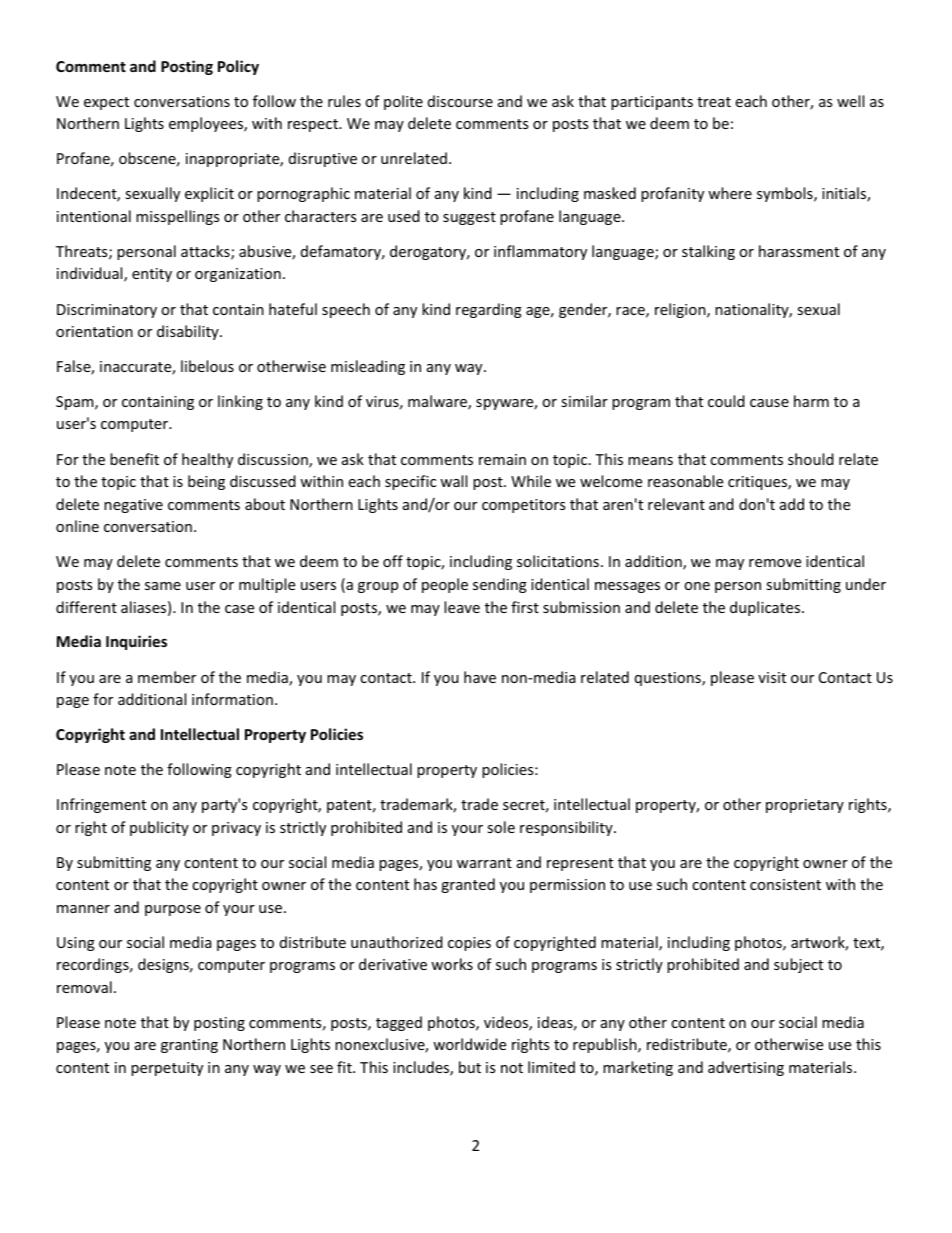 The width and height of the screenshot is (952, 1233). What do you see at coordinates (206, 482) in the screenshot?
I see `being` at bounding box center [206, 482].
